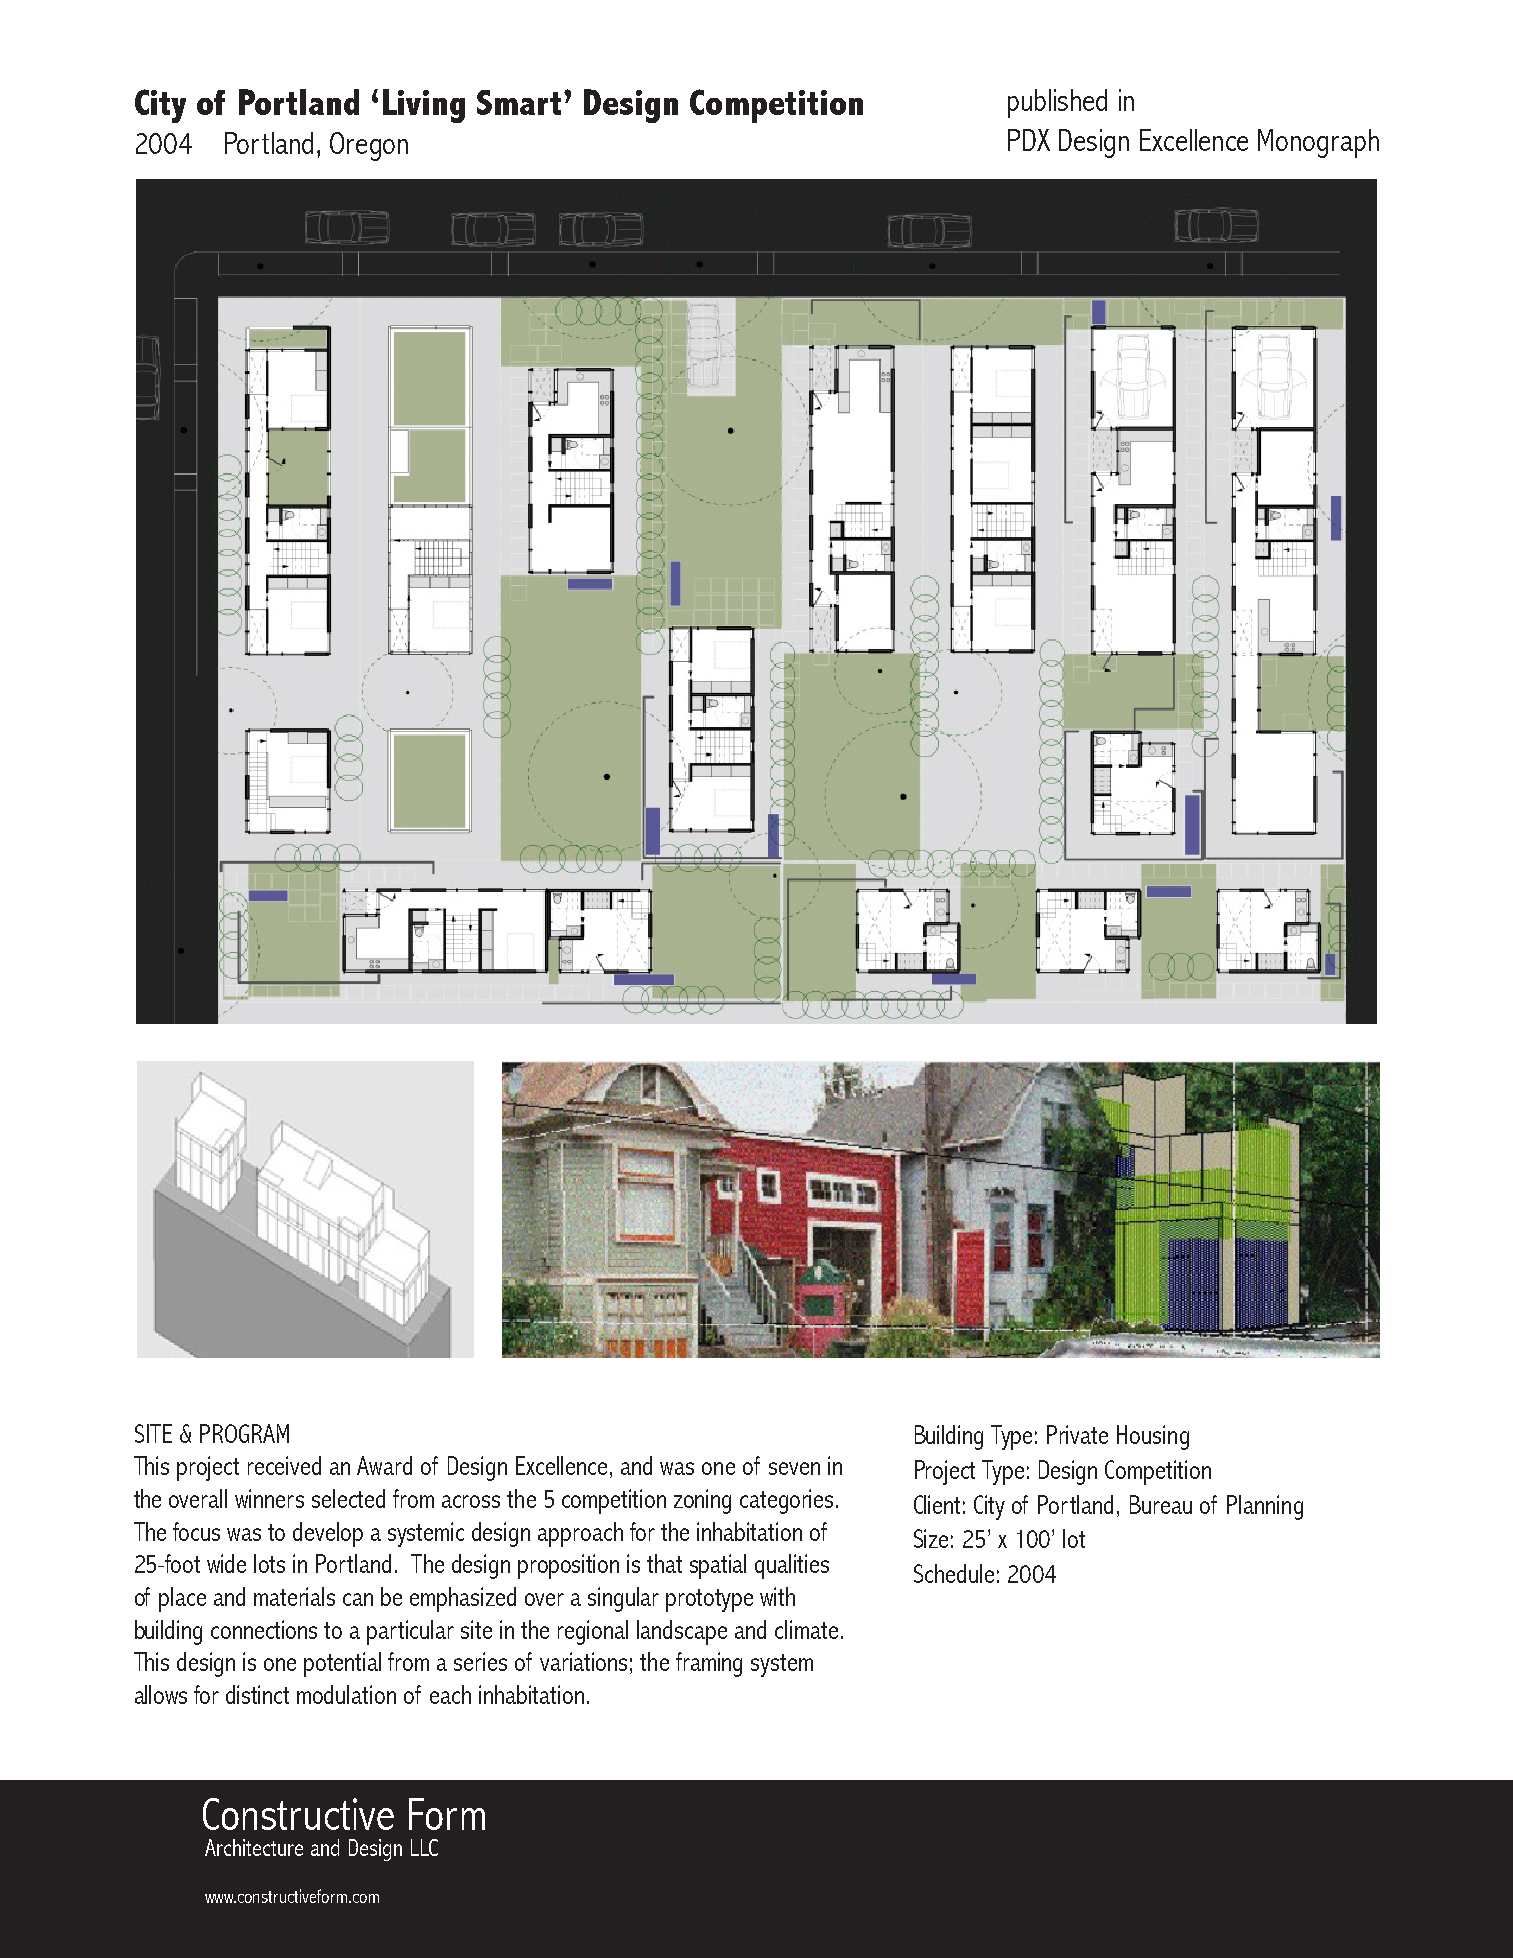  What do you see at coordinates (284, 1465) in the page?
I see `received` at bounding box center [284, 1465].
